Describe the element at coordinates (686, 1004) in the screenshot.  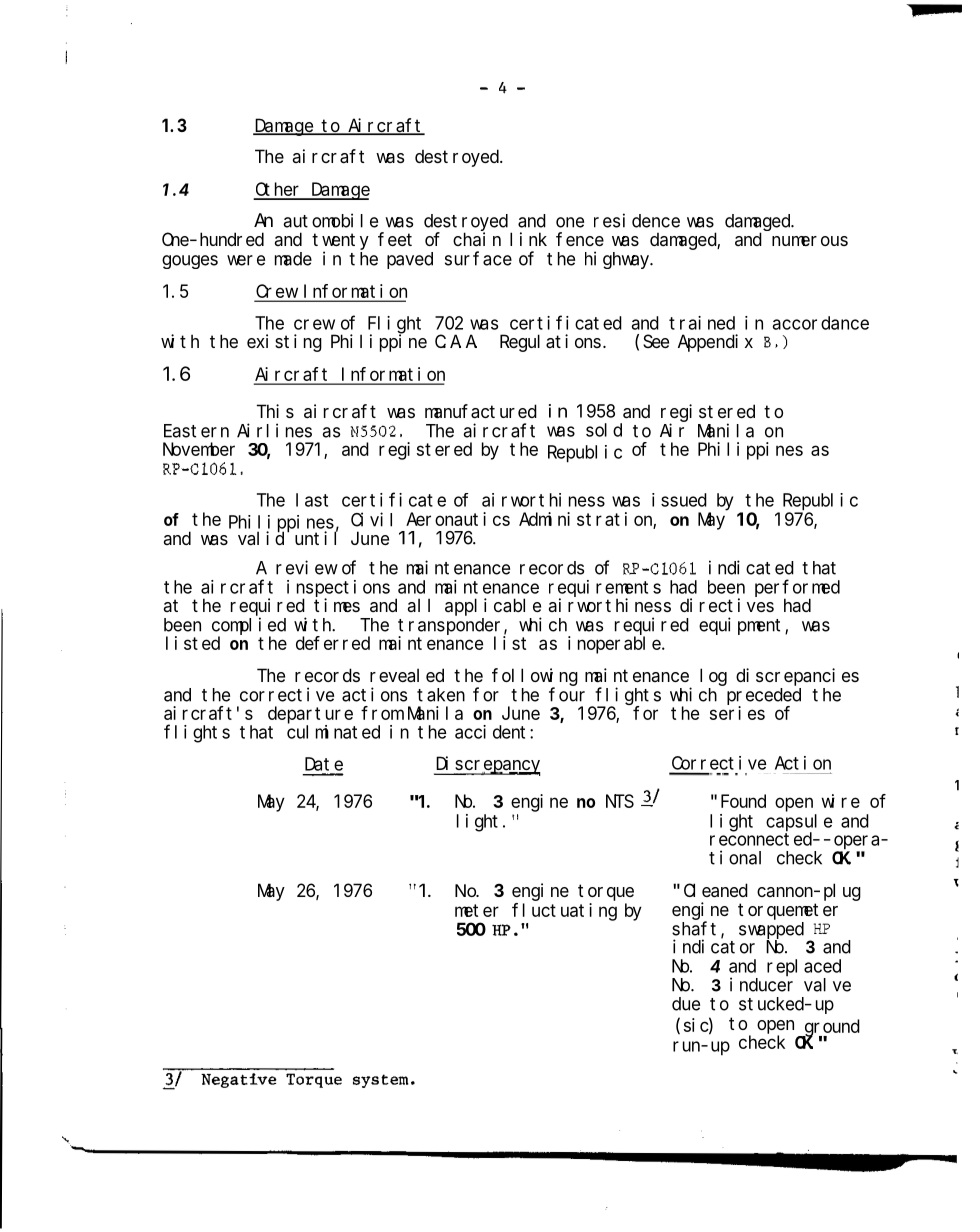
I see `due` at that location.
